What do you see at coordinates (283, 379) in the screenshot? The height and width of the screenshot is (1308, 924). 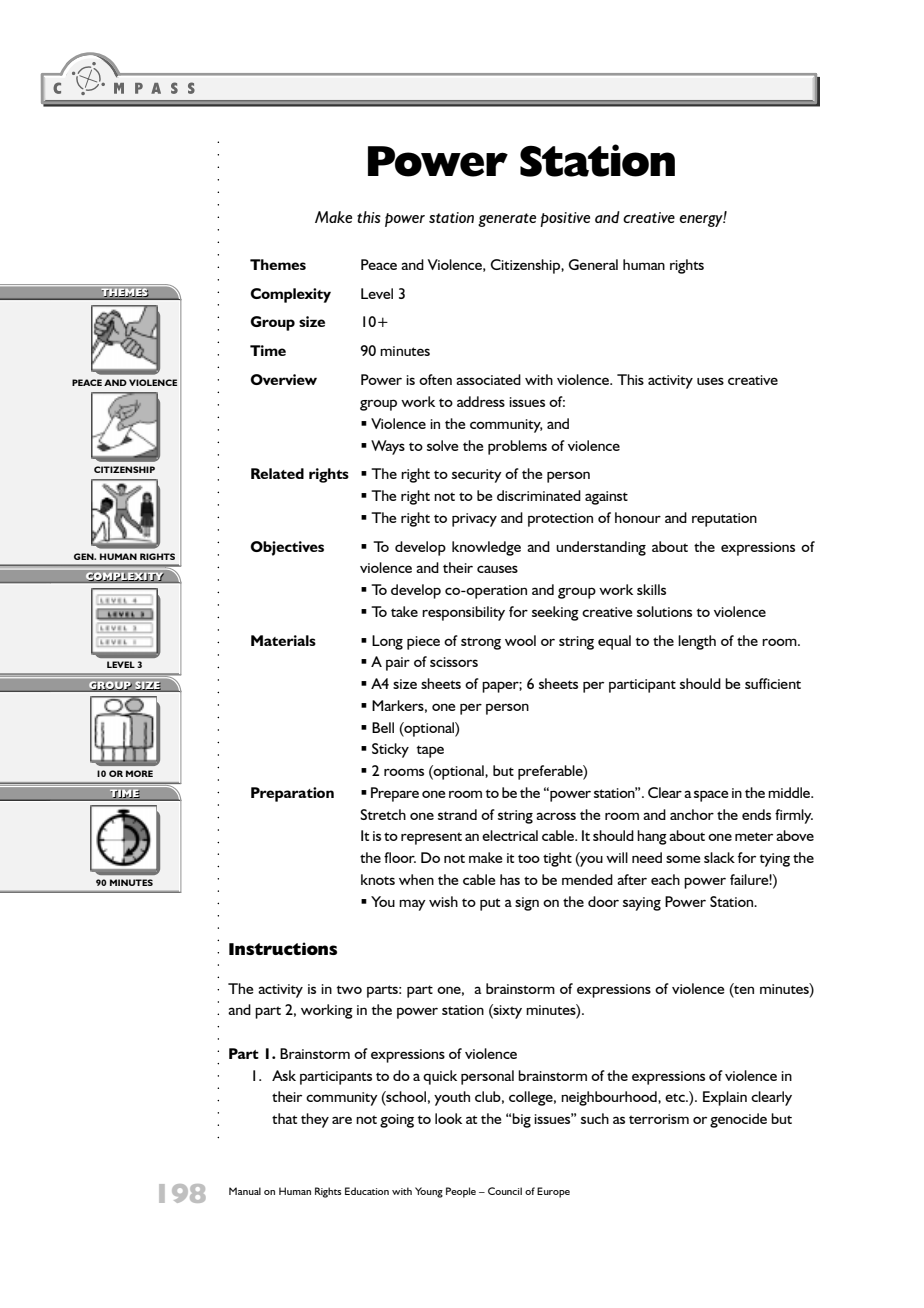 I see `Overview` at bounding box center [283, 379].
